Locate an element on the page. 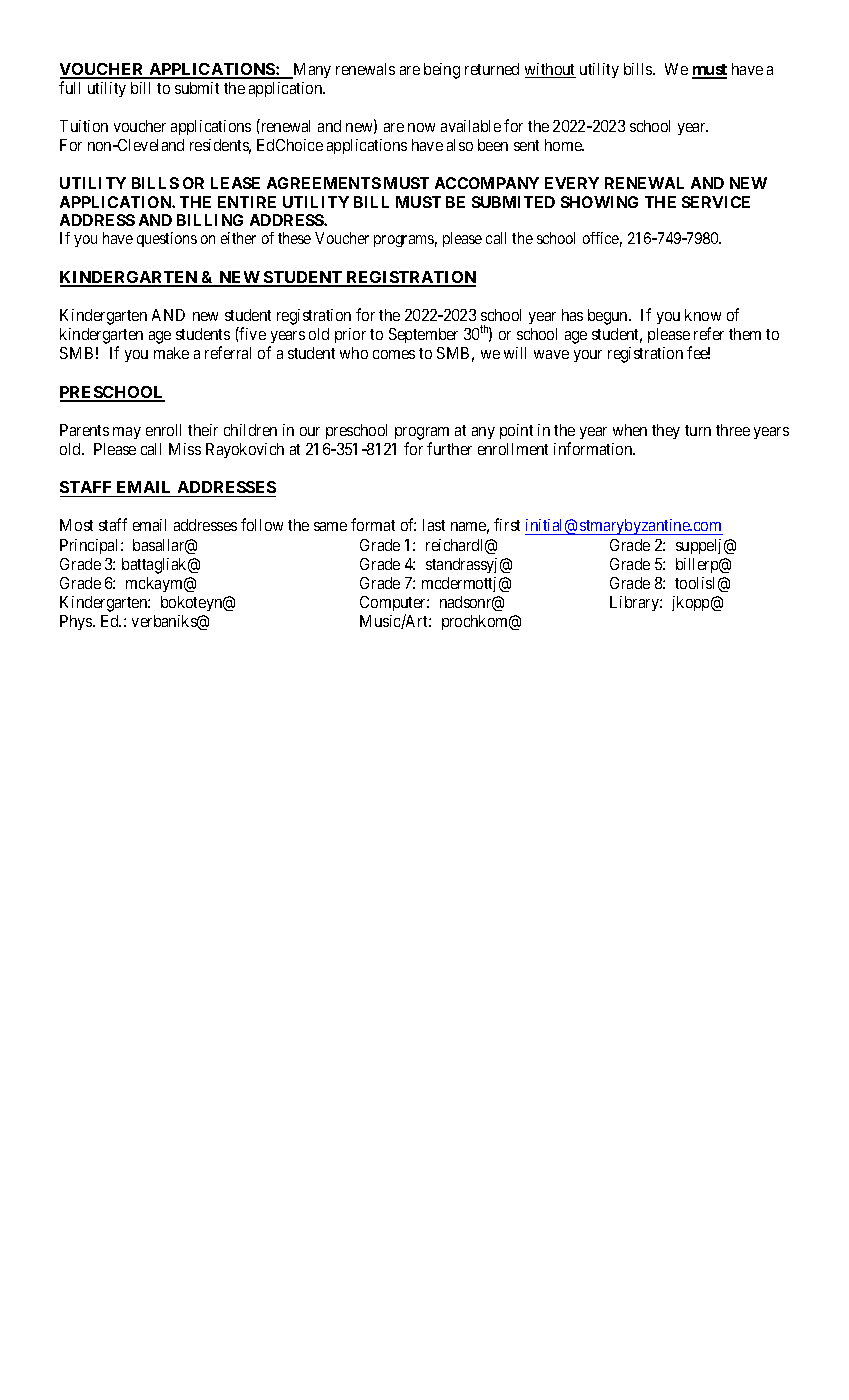 The width and height of the page is (849, 1400). they is located at coordinates (666, 431).
